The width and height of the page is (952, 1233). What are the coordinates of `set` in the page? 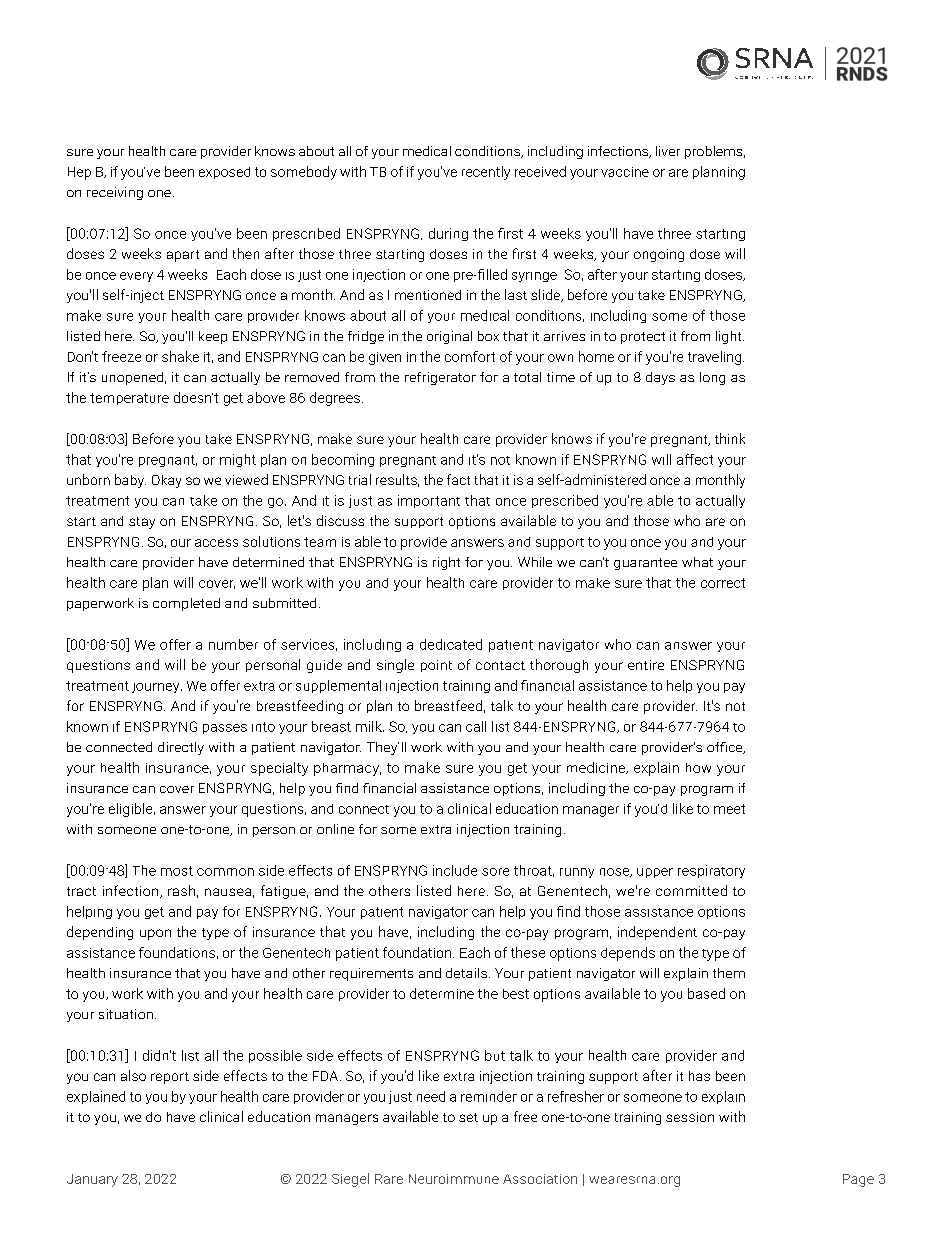 It's located at (468, 1117).
